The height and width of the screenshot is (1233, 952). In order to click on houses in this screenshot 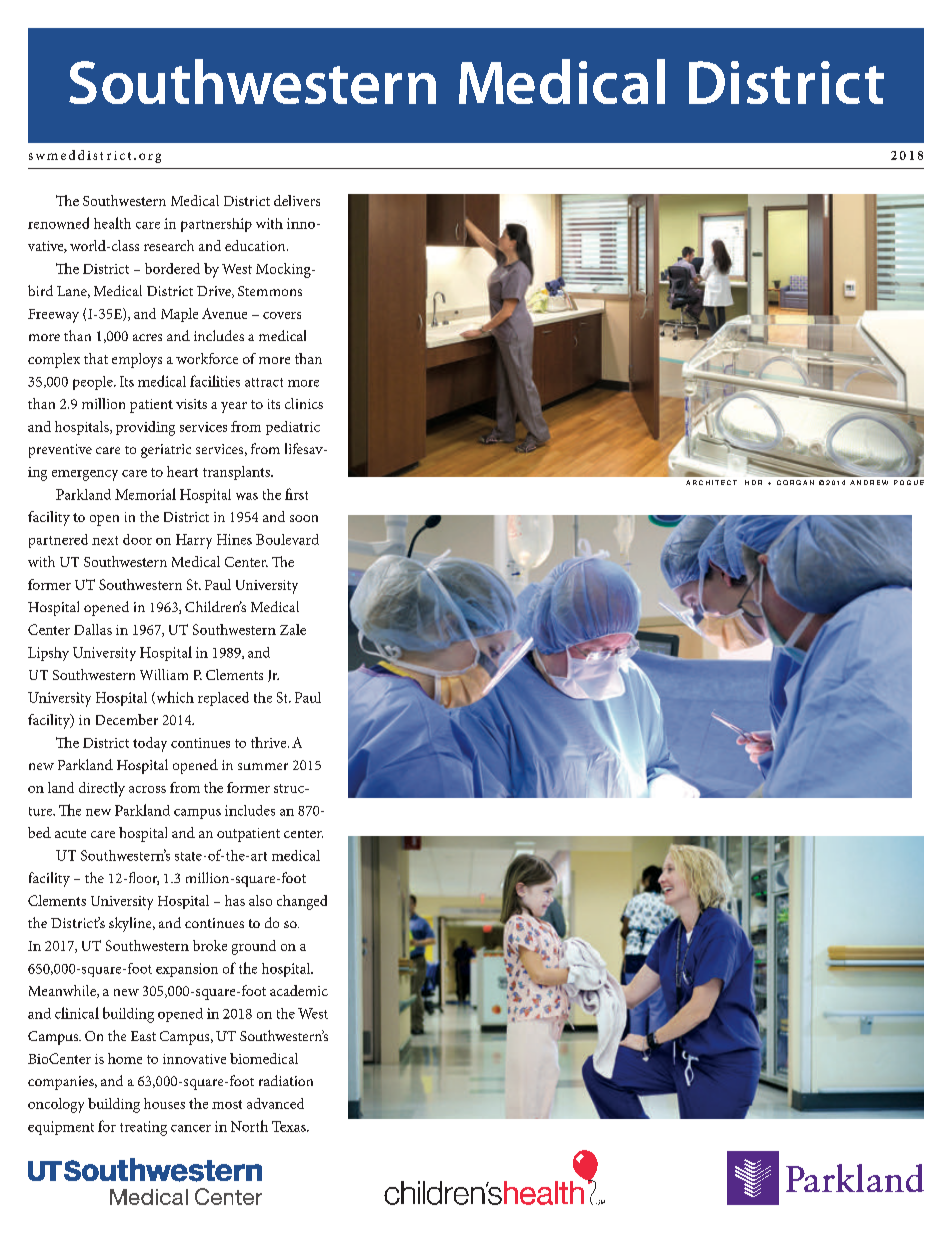, I will do `click(164, 1103)`.
